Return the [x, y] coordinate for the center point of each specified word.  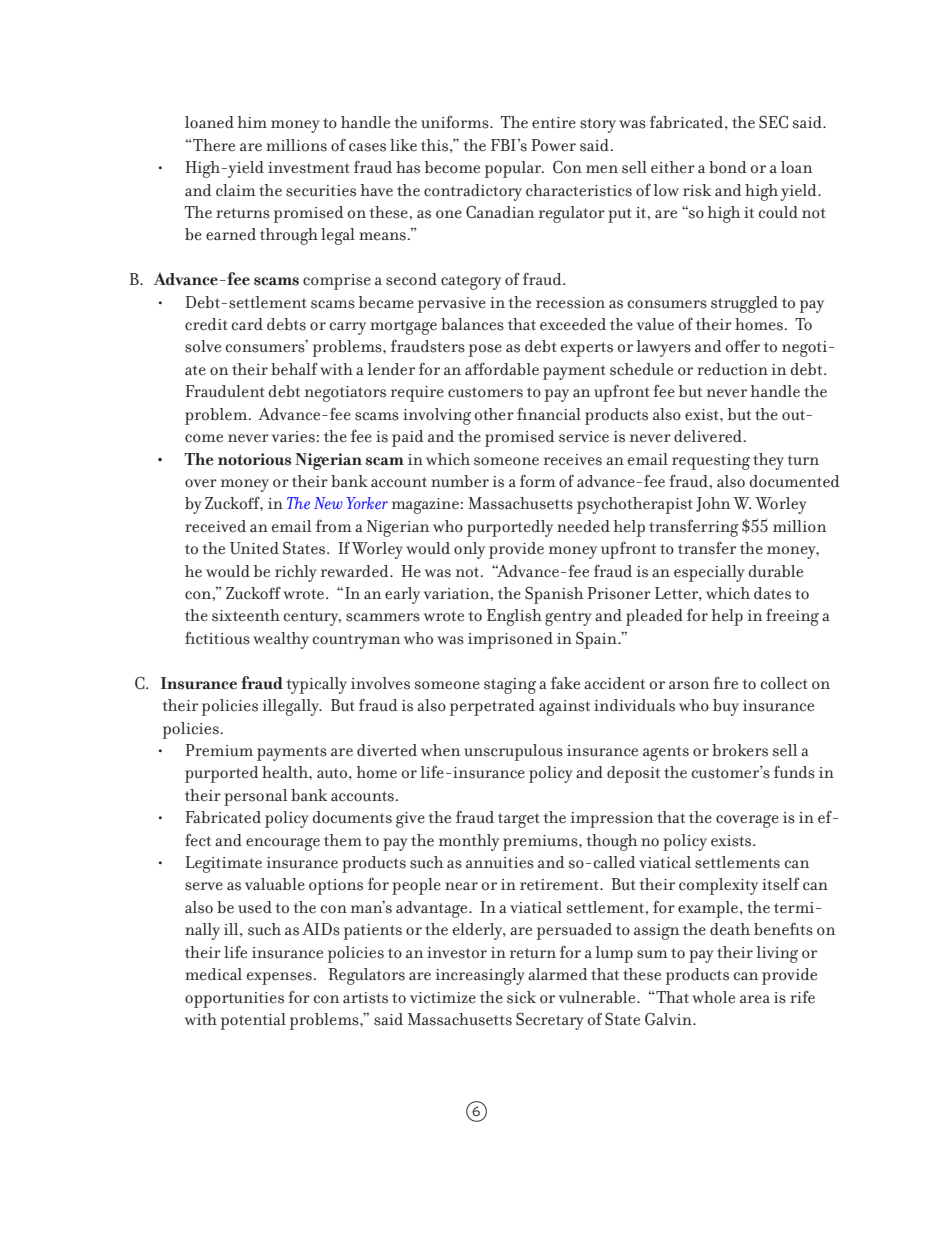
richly [296, 573]
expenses [279, 978]
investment [308, 168]
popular [514, 169]
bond [728, 167]
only [469, 550]
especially [709, 573]
